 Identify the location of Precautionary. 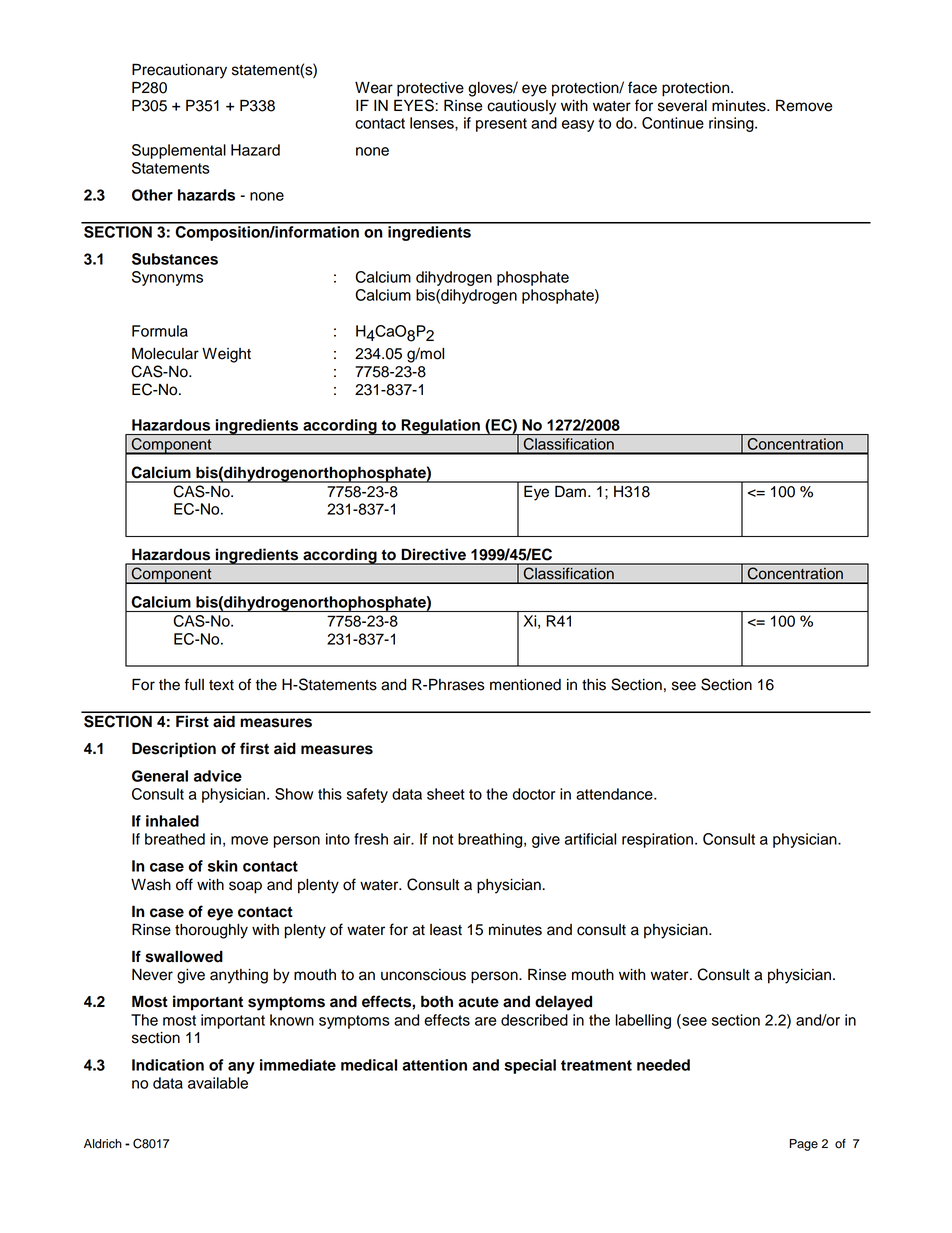
(179, 71).
